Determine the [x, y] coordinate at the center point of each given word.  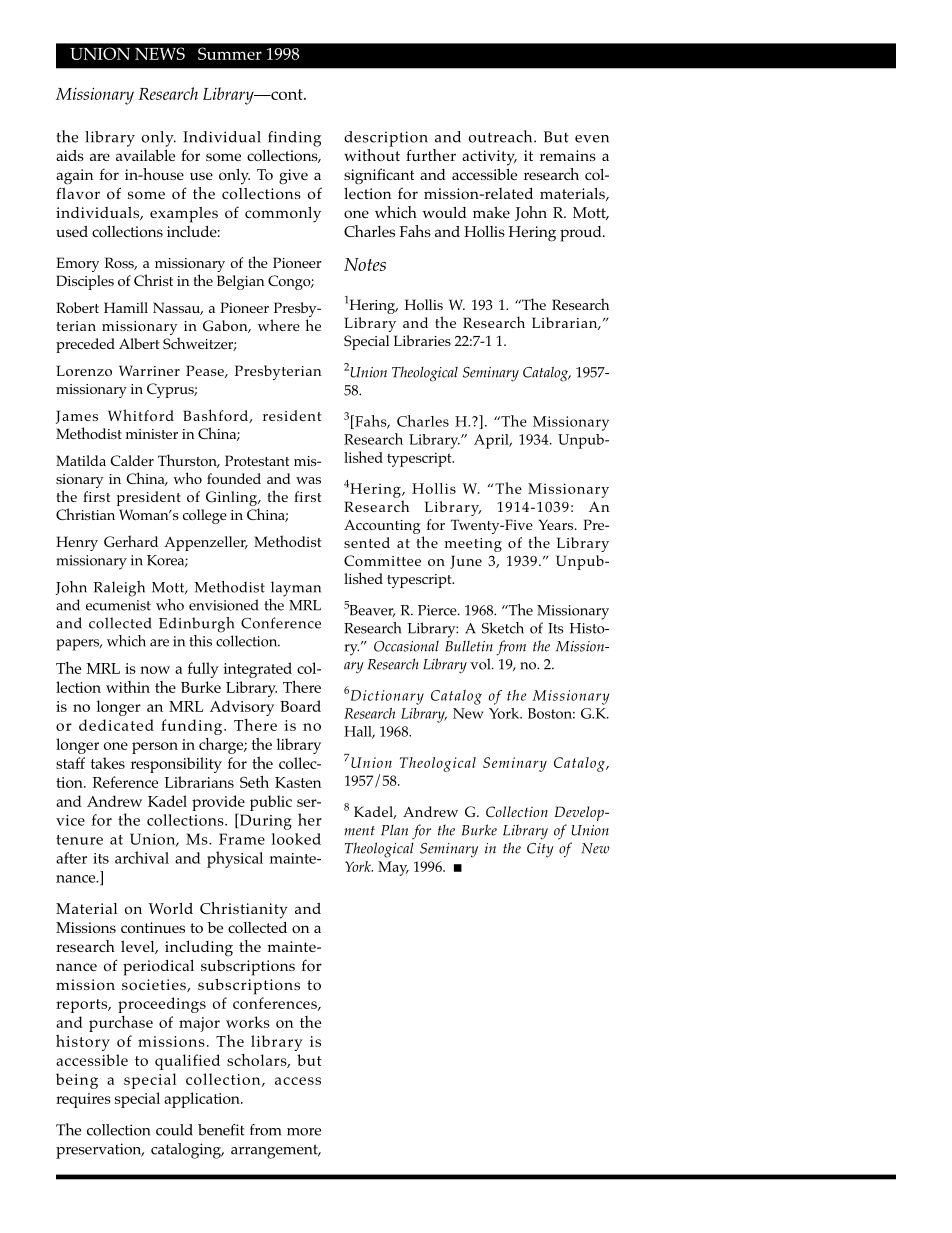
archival [142, 857]
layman [296, 589]
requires [83, 1100]
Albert [139, 343]
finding [294, 139]
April [492, 441]
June [466, 562]
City [540, 850]
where [279, 325]
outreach [502, 136]
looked [296, 839]
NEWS [160, 53]
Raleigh [119, 589]
